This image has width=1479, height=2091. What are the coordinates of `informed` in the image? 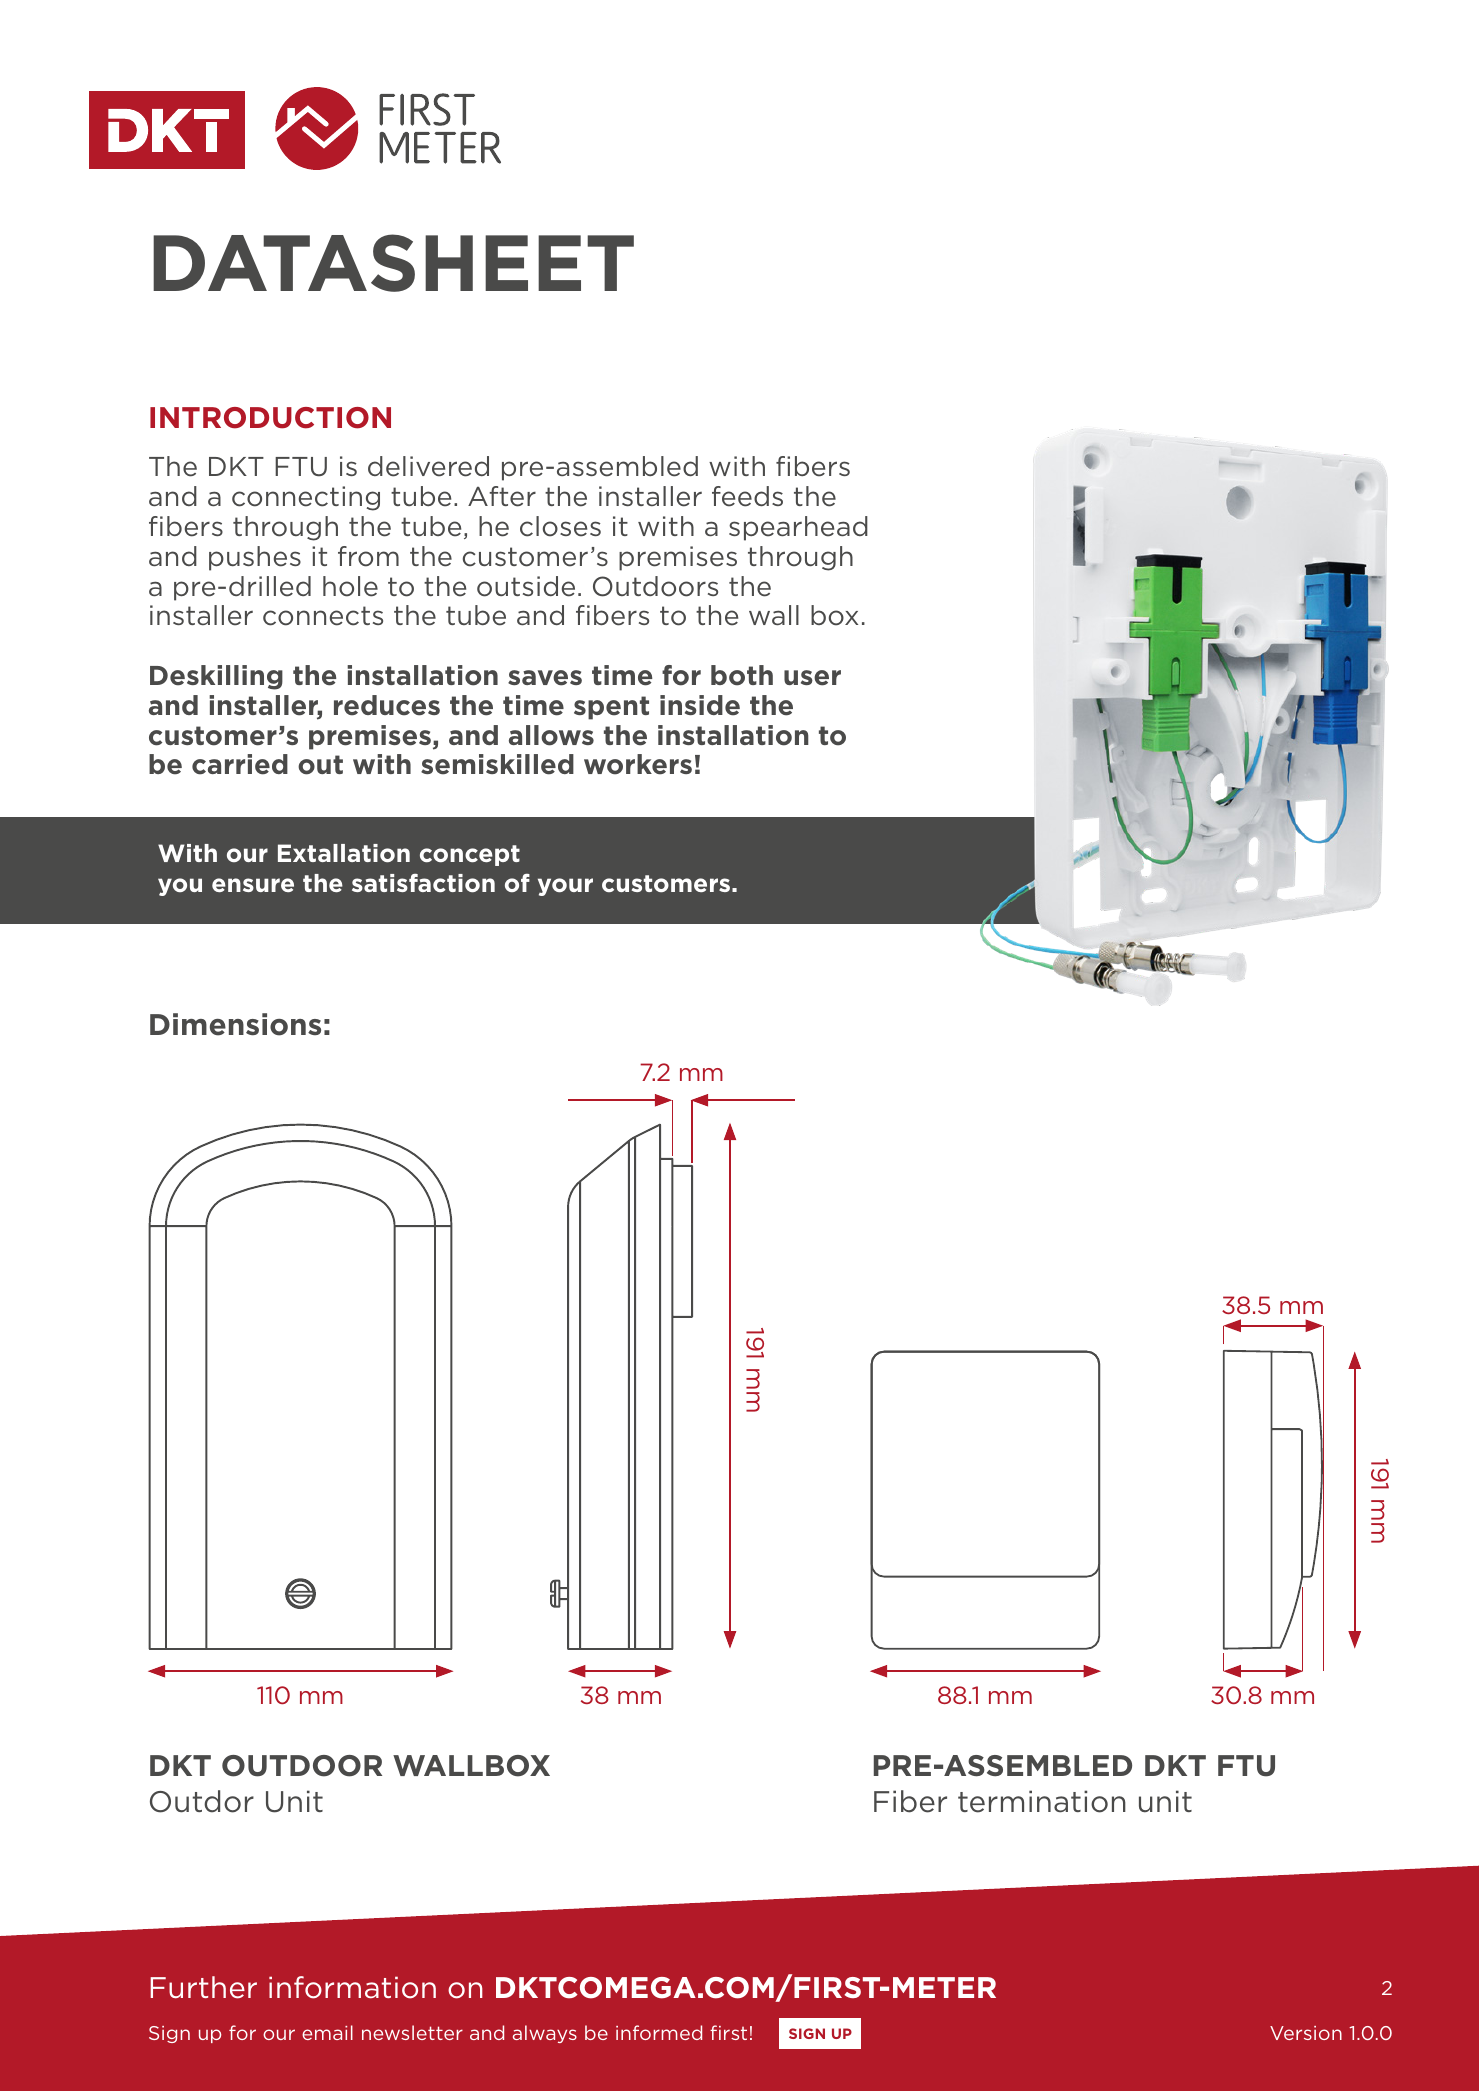 It's located at (659, 2032).
